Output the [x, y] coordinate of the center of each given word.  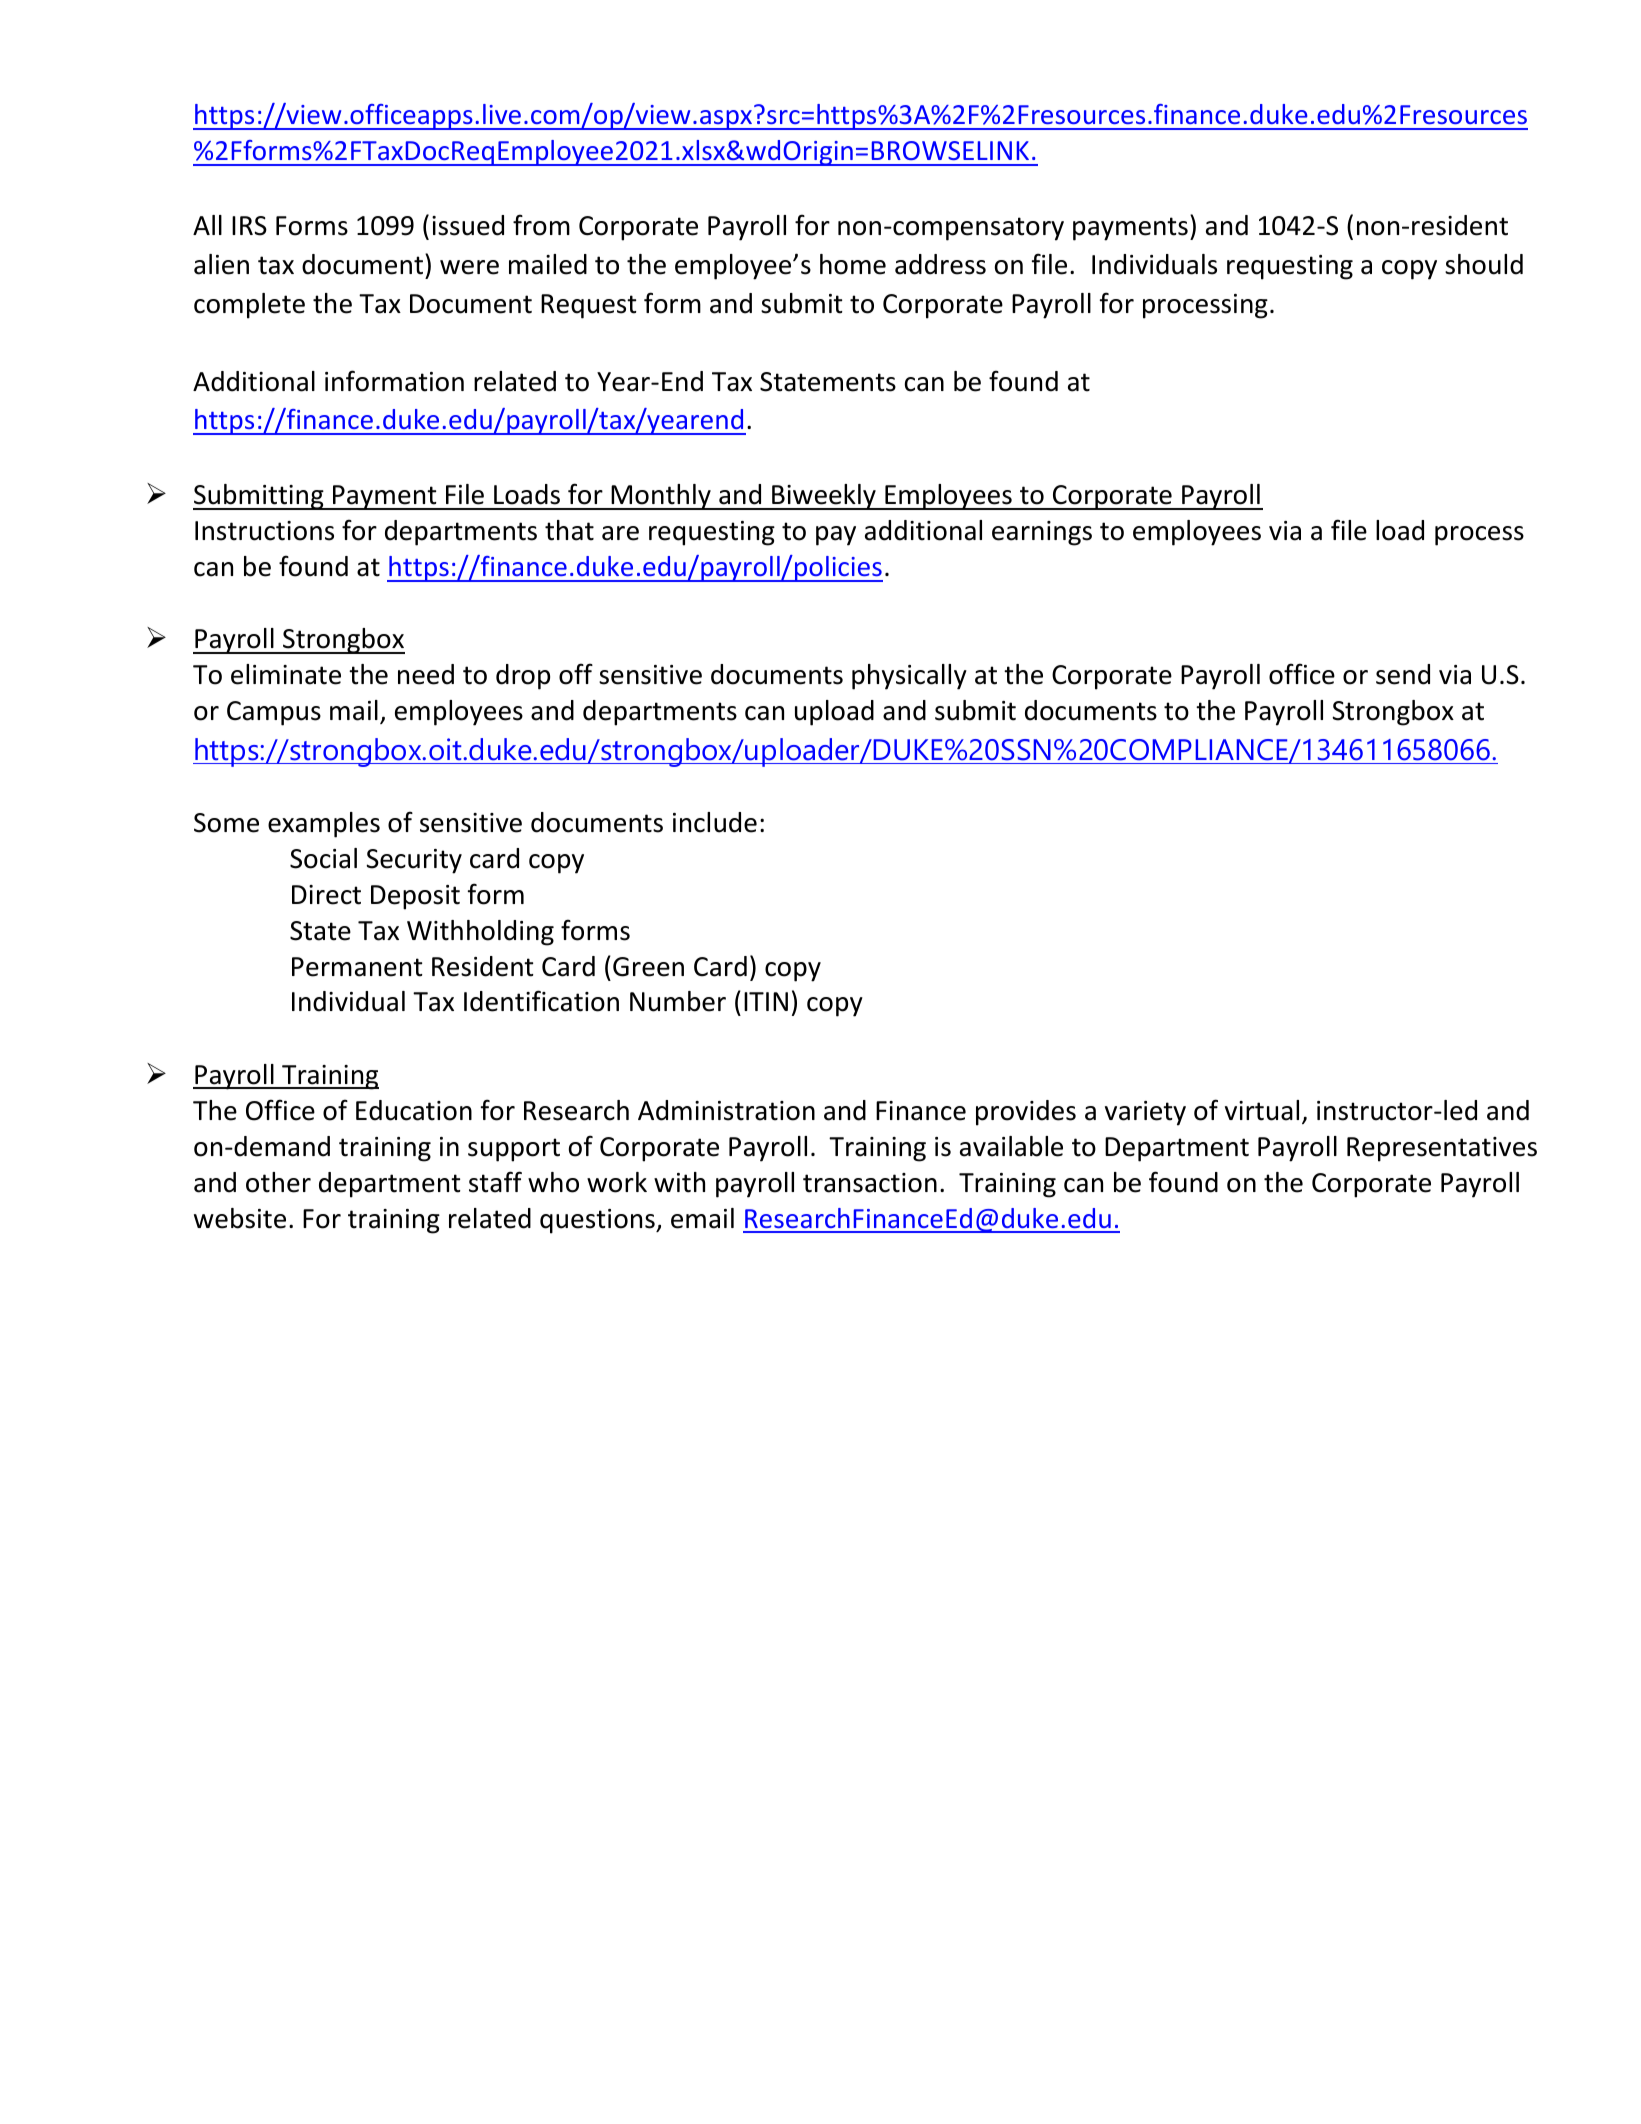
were [469, 267]
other [278, 1182]
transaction [870, 1183]
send [1403, 674]
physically [909, 677]
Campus [274, 713]
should [1484, 264]
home [853, 264]
